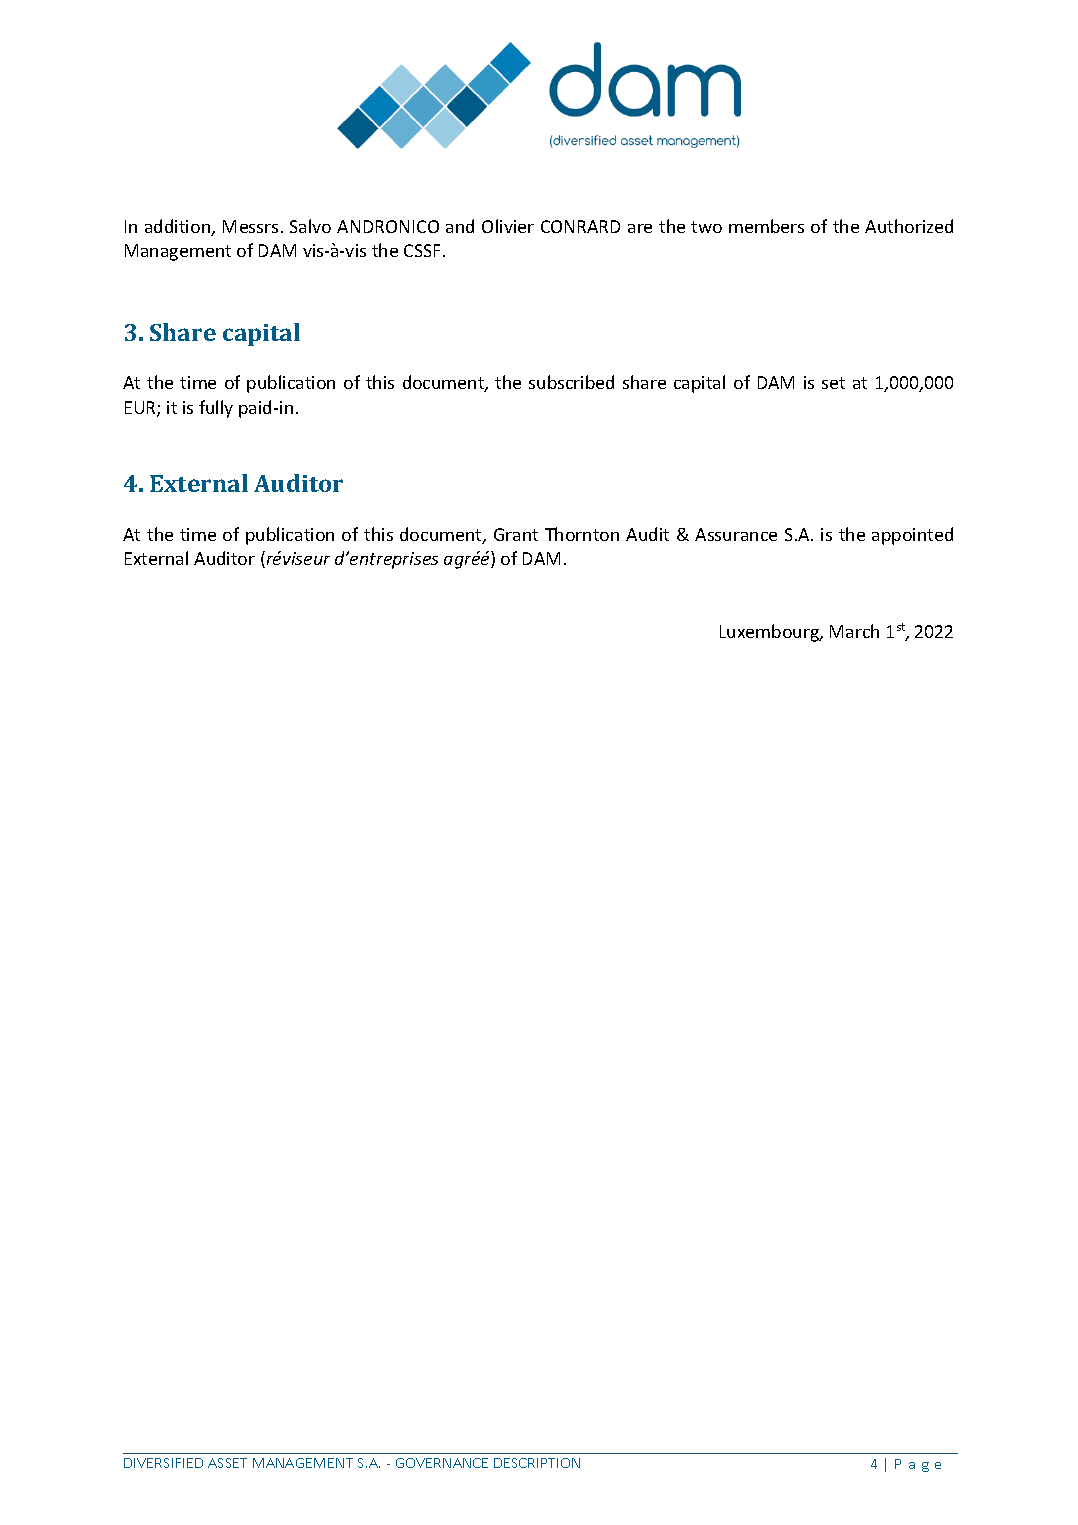  Describe the element at coordinates (854, 631) in the document. I see `March` at that location.
